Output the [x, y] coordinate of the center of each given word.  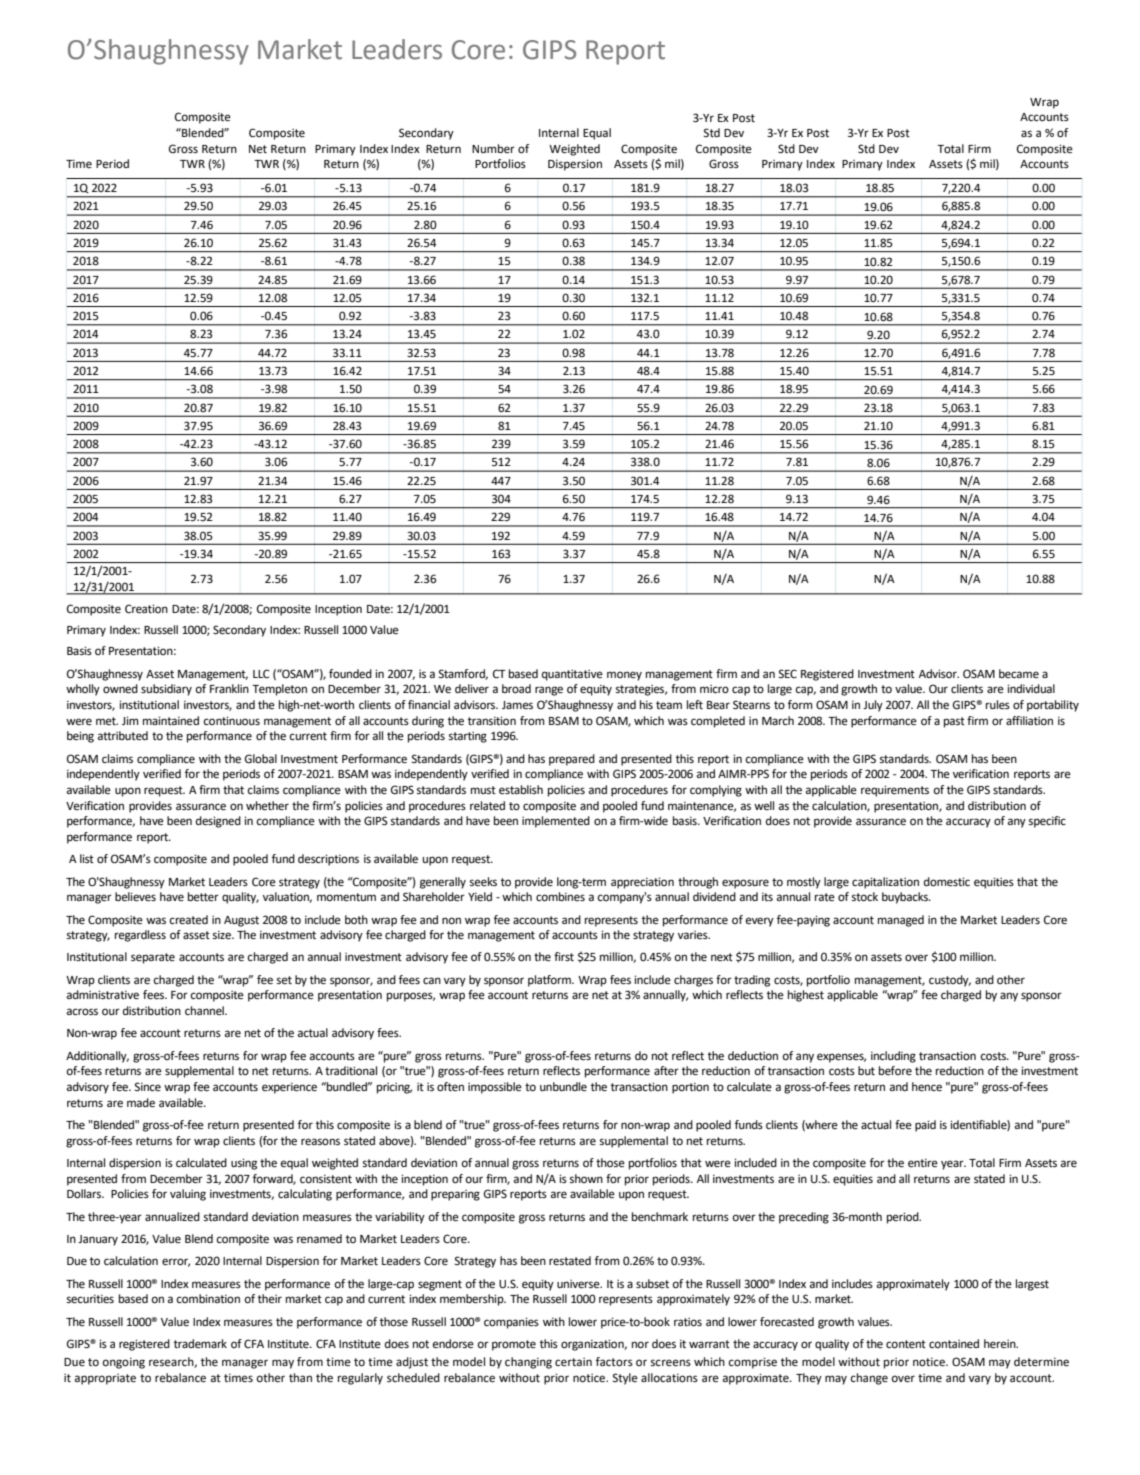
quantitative [572, 675]
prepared [572, 760]
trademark [200, 1344]
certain [573, 1362]
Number [493, 149]
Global [261, 759]
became [1019, 674]
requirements [895, 791]
